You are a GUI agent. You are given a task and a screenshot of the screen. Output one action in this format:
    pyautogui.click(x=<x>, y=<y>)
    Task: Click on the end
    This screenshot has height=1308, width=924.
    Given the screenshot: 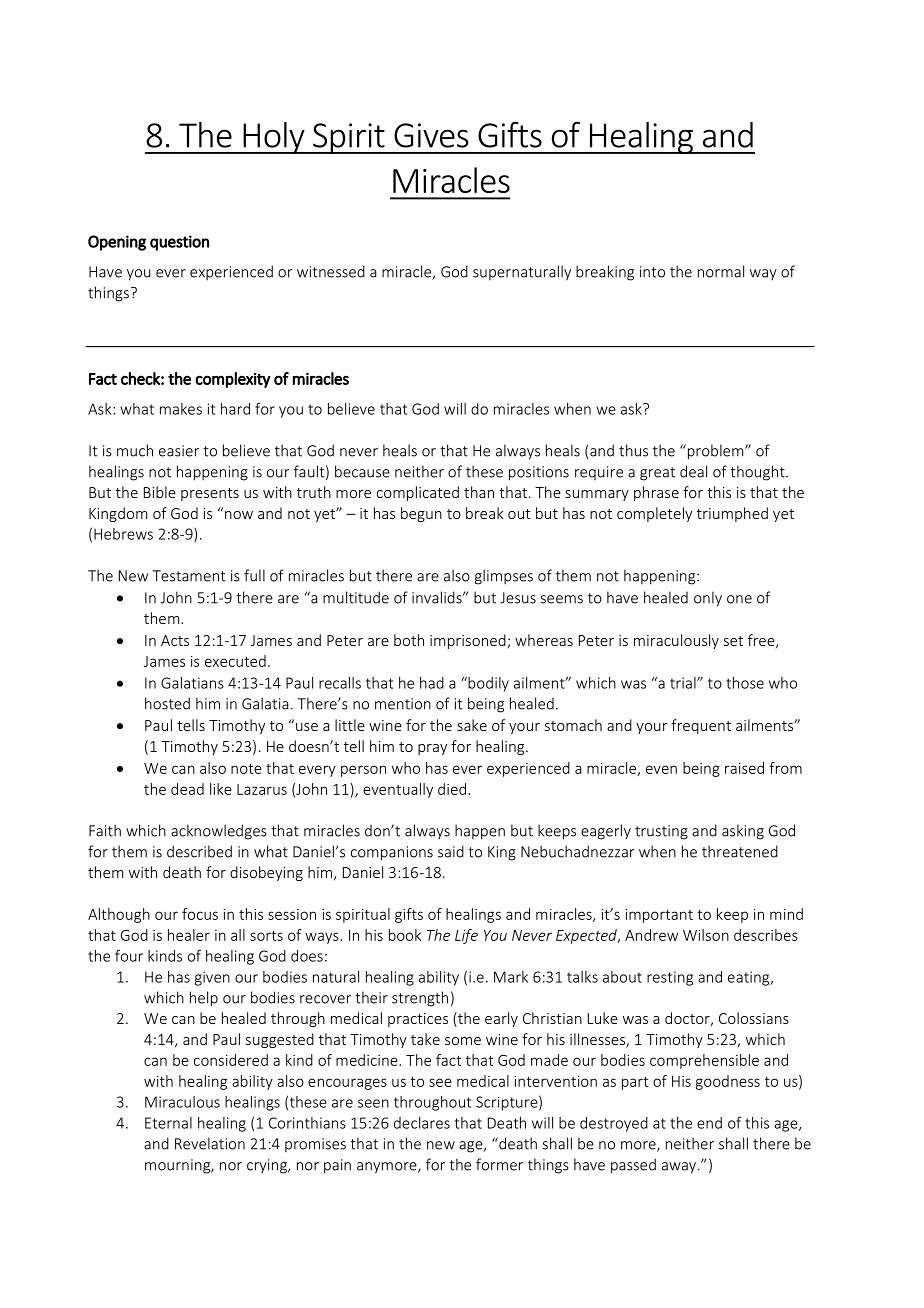 What is the action you would take?
    pyautogui.click(x=709, y=1123)
